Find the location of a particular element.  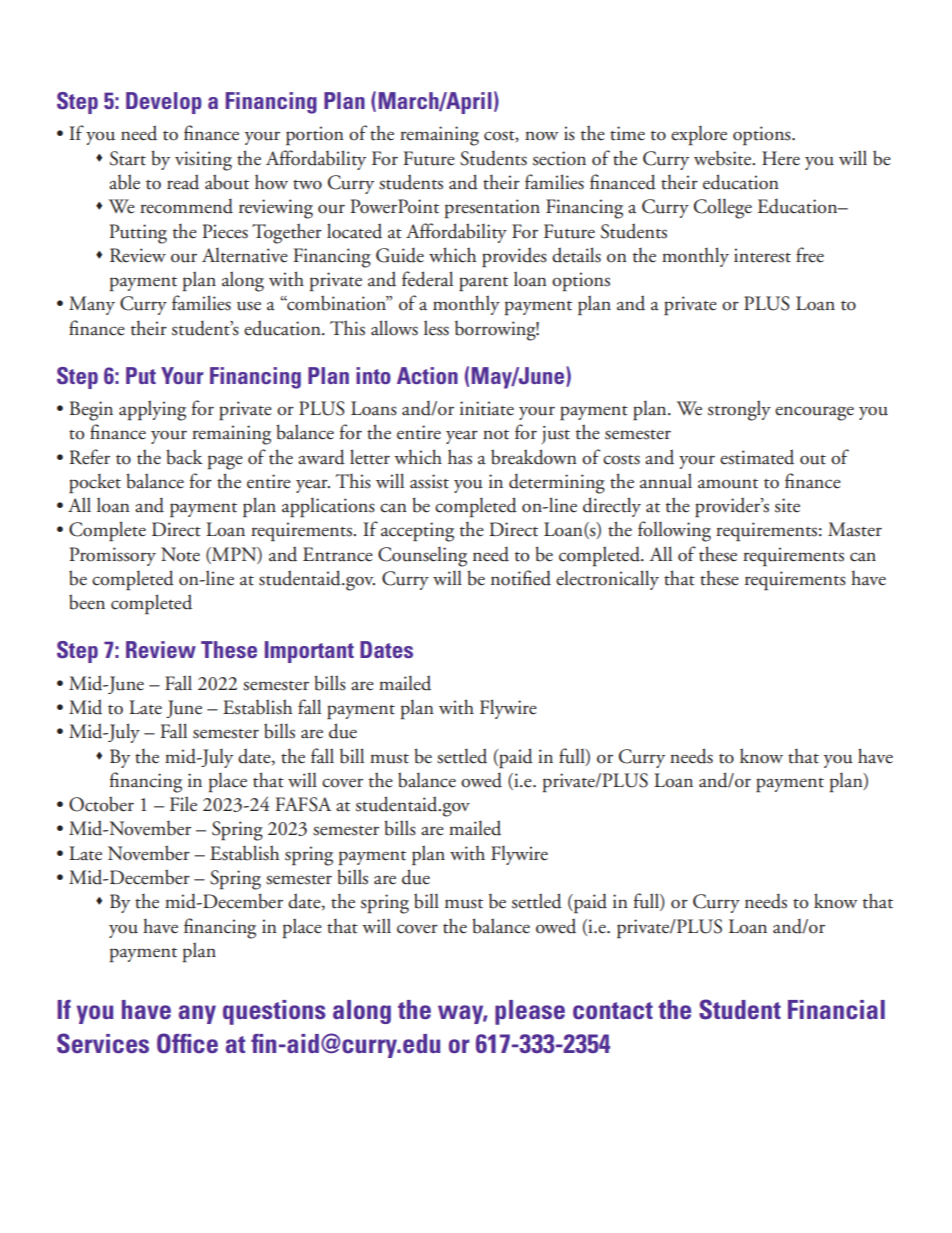

Office is located at coordinates (187, 1043).
